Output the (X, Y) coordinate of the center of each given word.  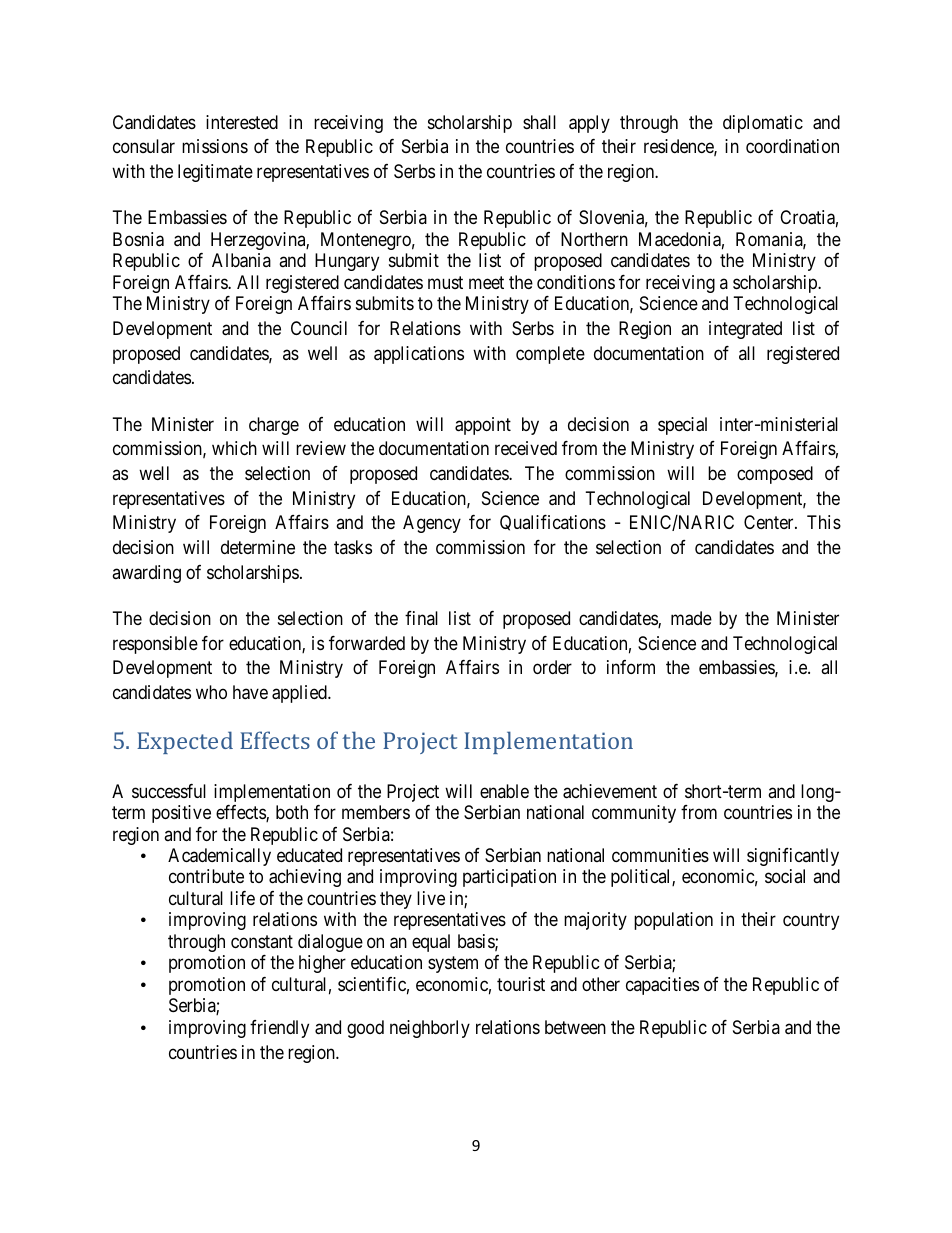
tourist (521, 984)
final (421, 618)
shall (539, 122)
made (691, 618)
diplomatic (763, 124)
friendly (279, 1029)
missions (215, 146)
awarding (146, 574)
